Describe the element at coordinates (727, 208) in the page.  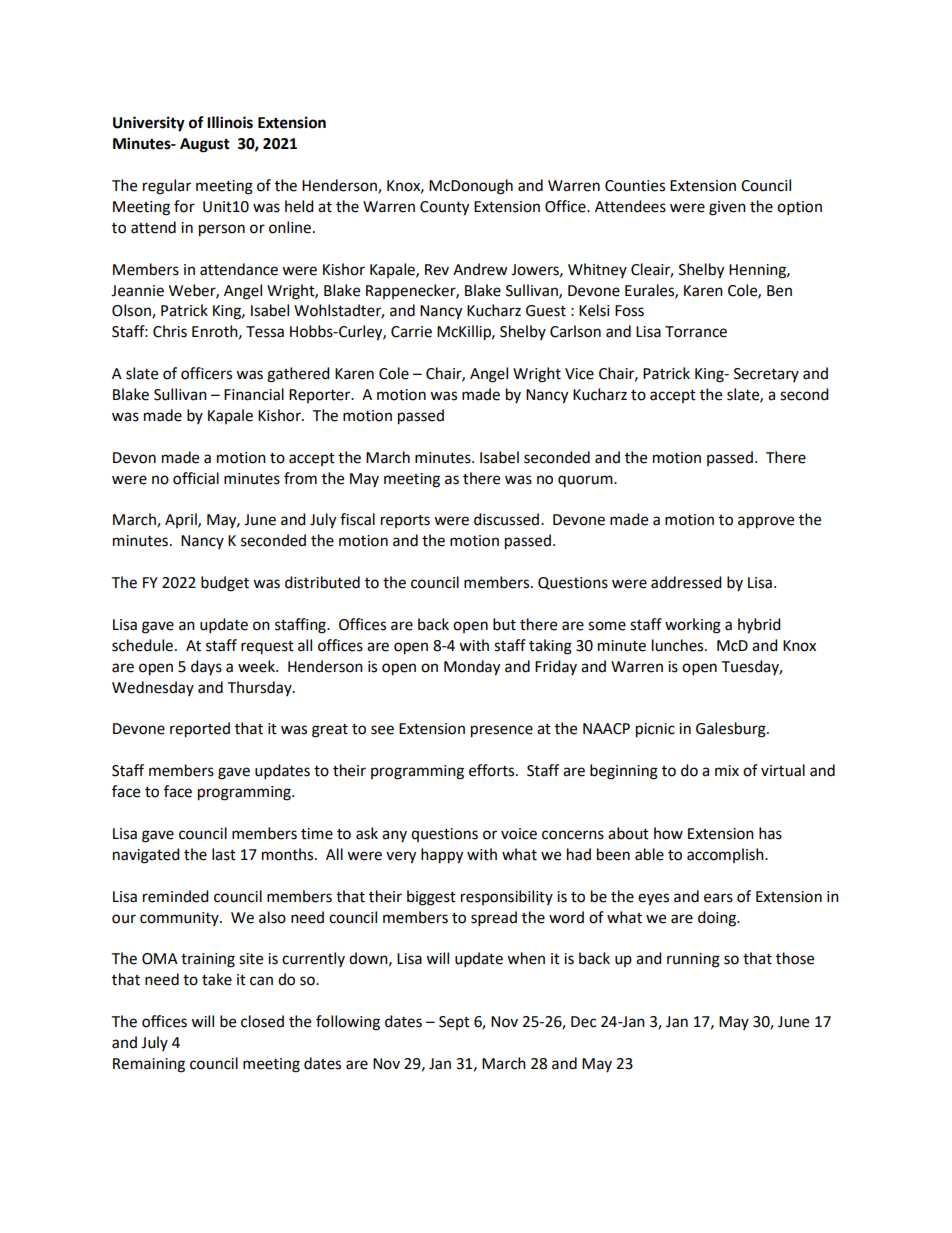
I see `given` at that location.
